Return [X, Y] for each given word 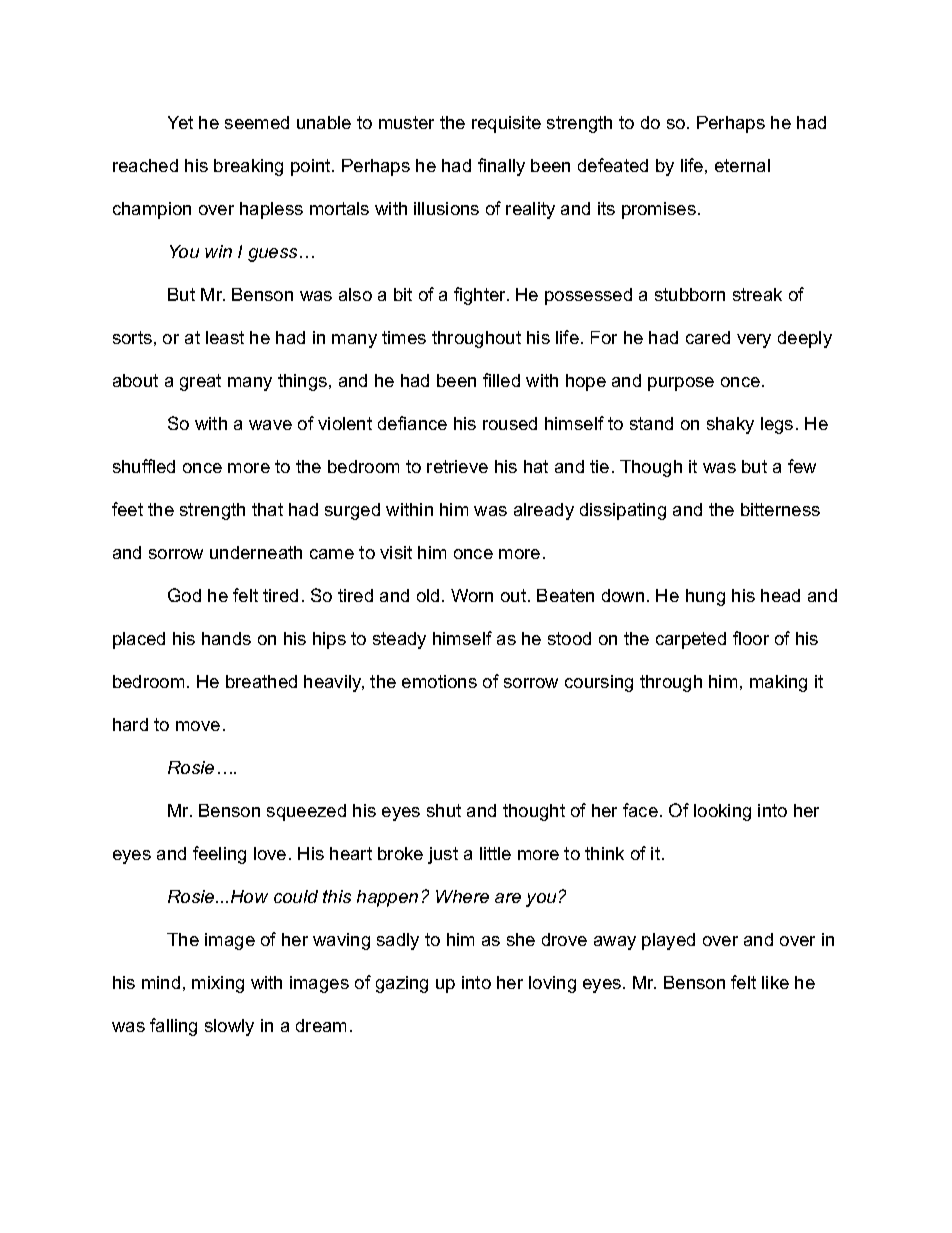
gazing [402, 984]
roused [510, 423]
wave [270, 425]
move [198, 726]
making [778, 683]
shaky [730, 425]
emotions [439, 681]
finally [501, 167]
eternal [742, 165]
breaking [248, 167]
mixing [218, 984]
